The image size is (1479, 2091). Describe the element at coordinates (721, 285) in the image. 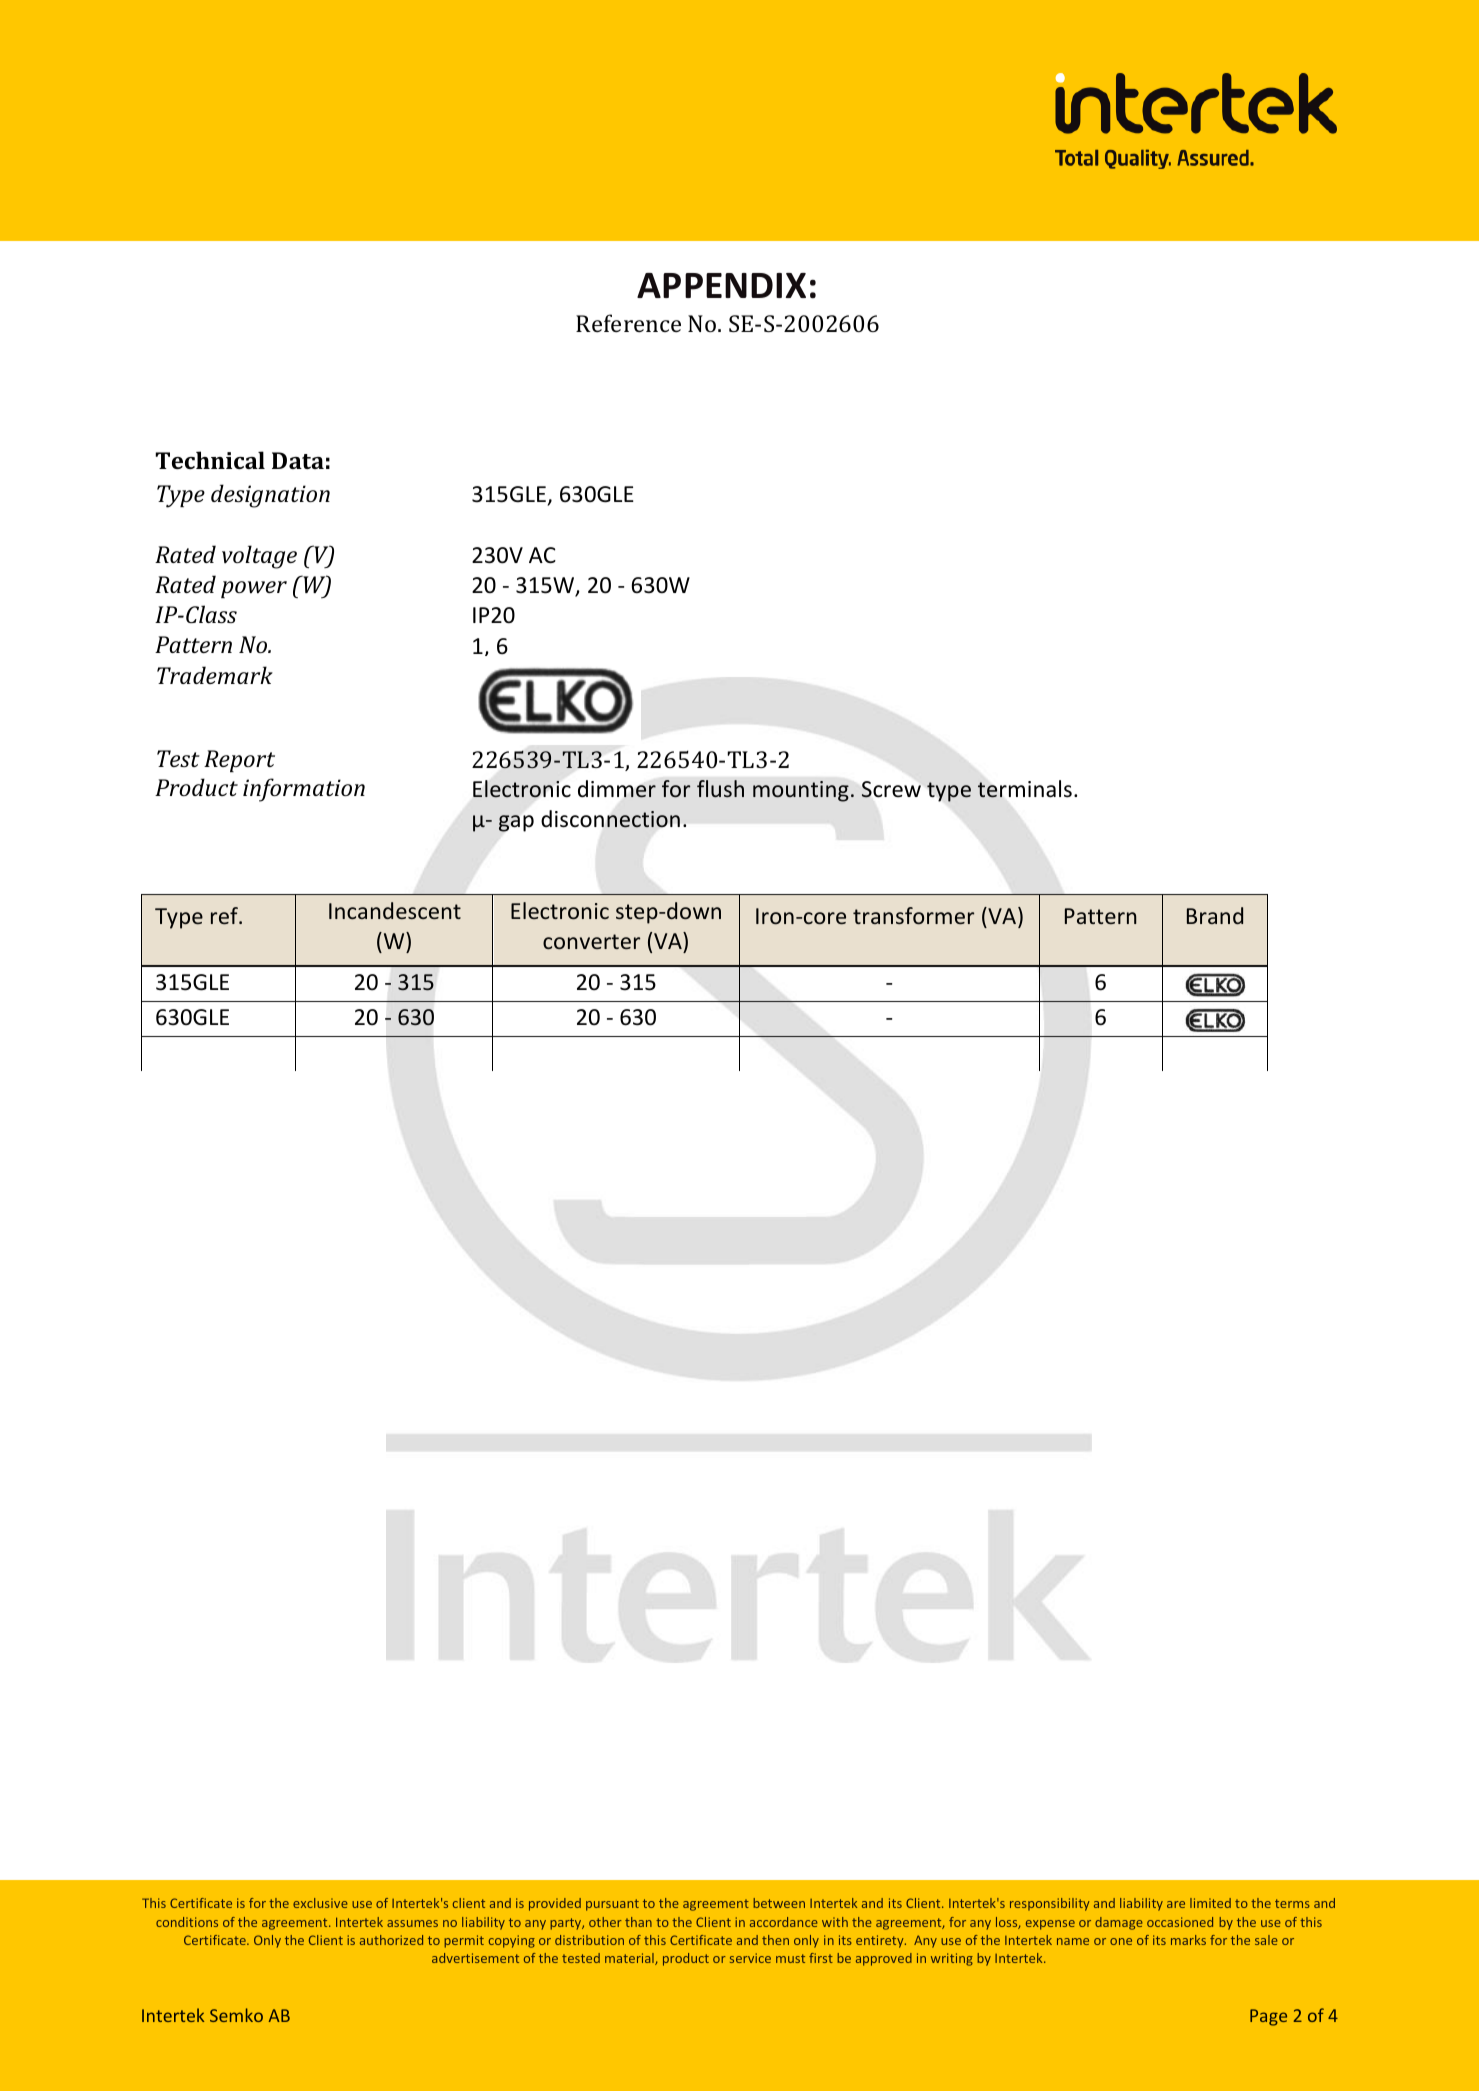

I see `APPENDIX` at that location.
